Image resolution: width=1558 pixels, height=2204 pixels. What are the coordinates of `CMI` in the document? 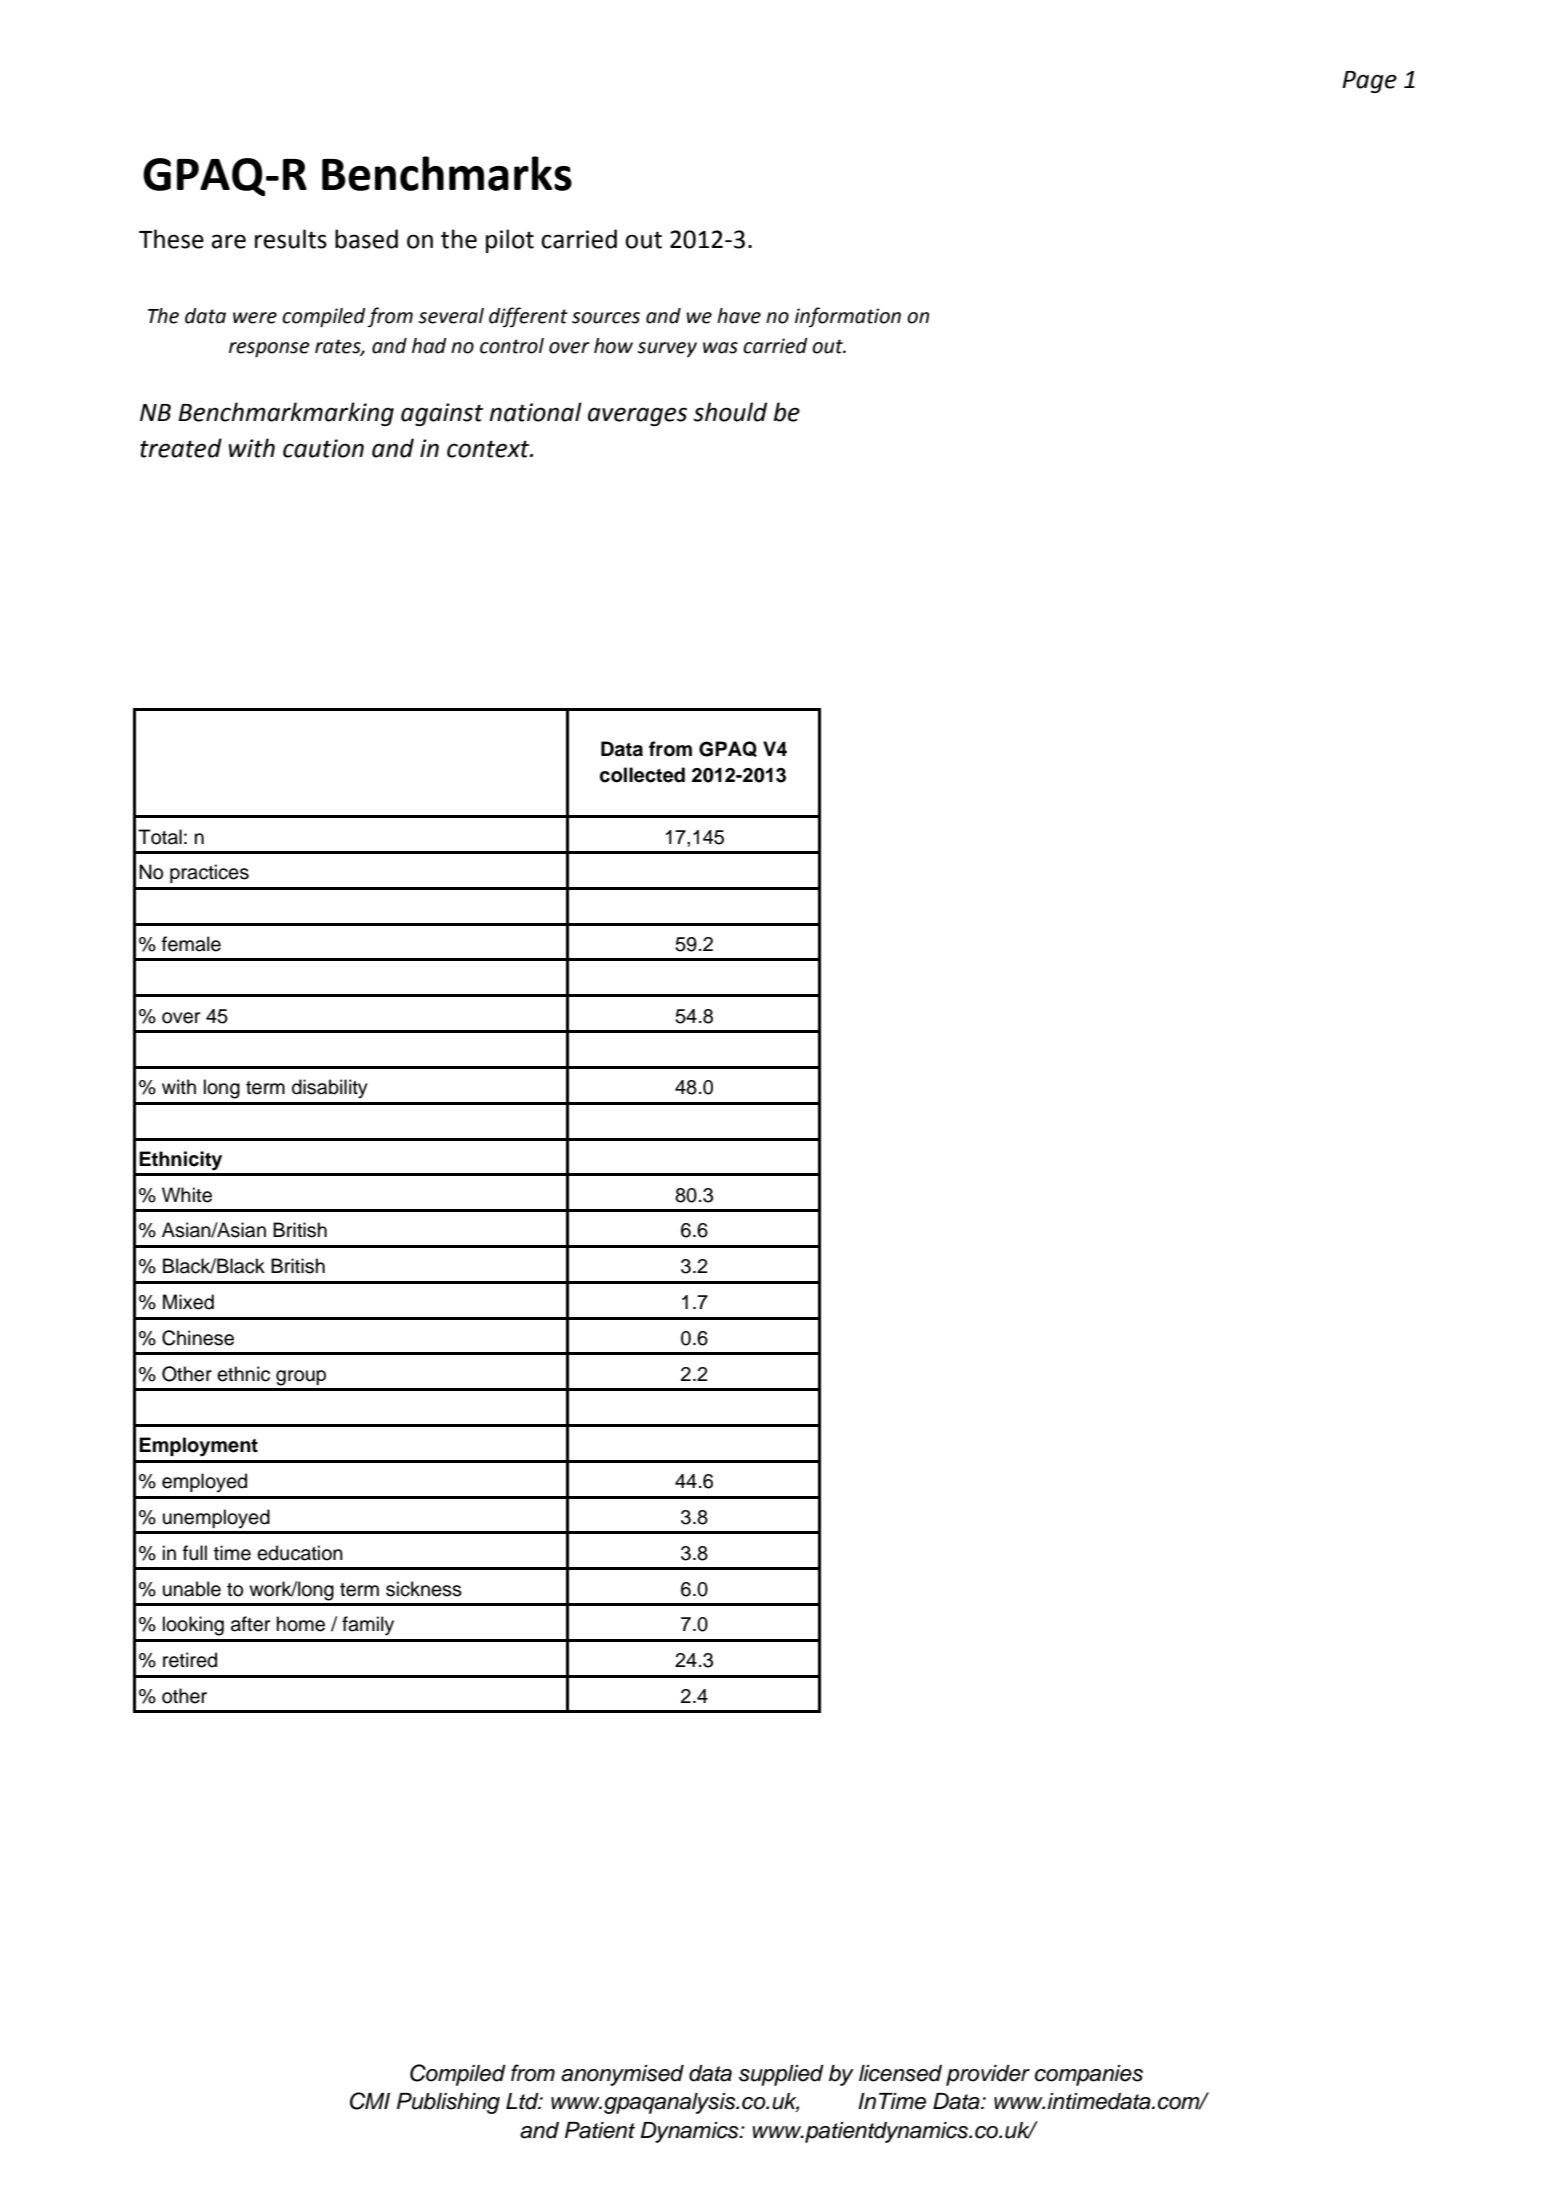 It's located at (370, 2101).
